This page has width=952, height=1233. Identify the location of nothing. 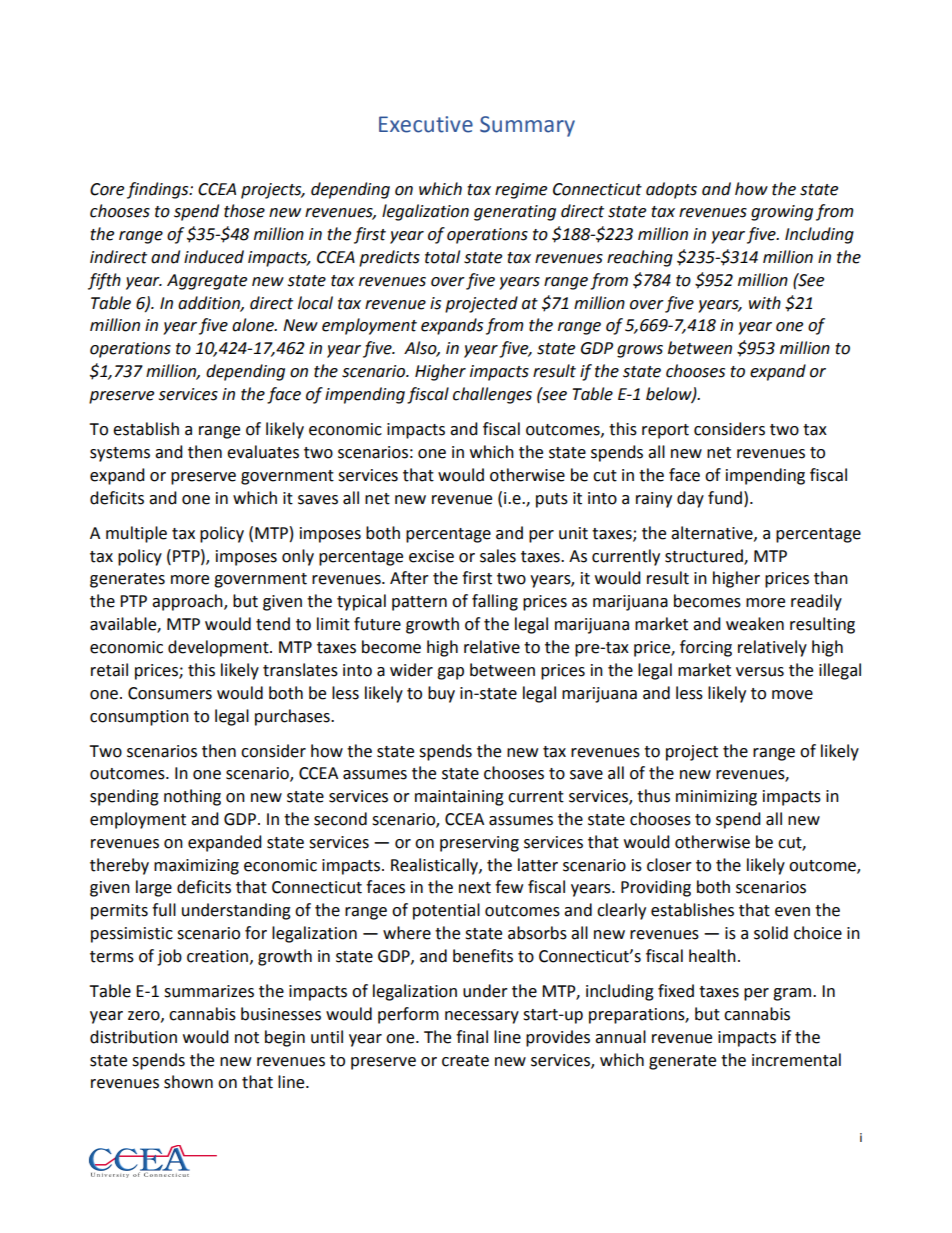
(192, 797).
